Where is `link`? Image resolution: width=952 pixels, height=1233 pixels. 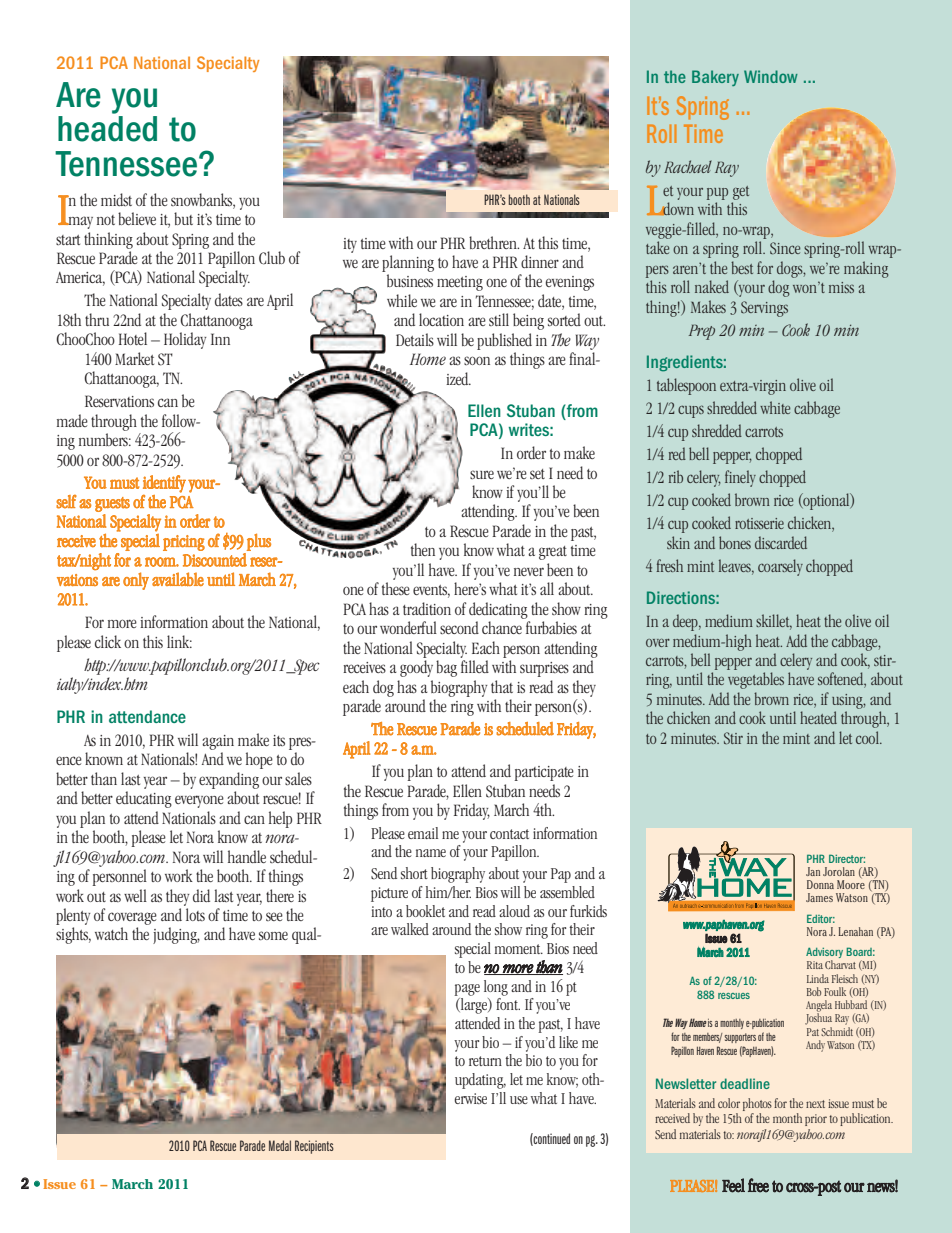 link is located at coordinates (179, 641).
